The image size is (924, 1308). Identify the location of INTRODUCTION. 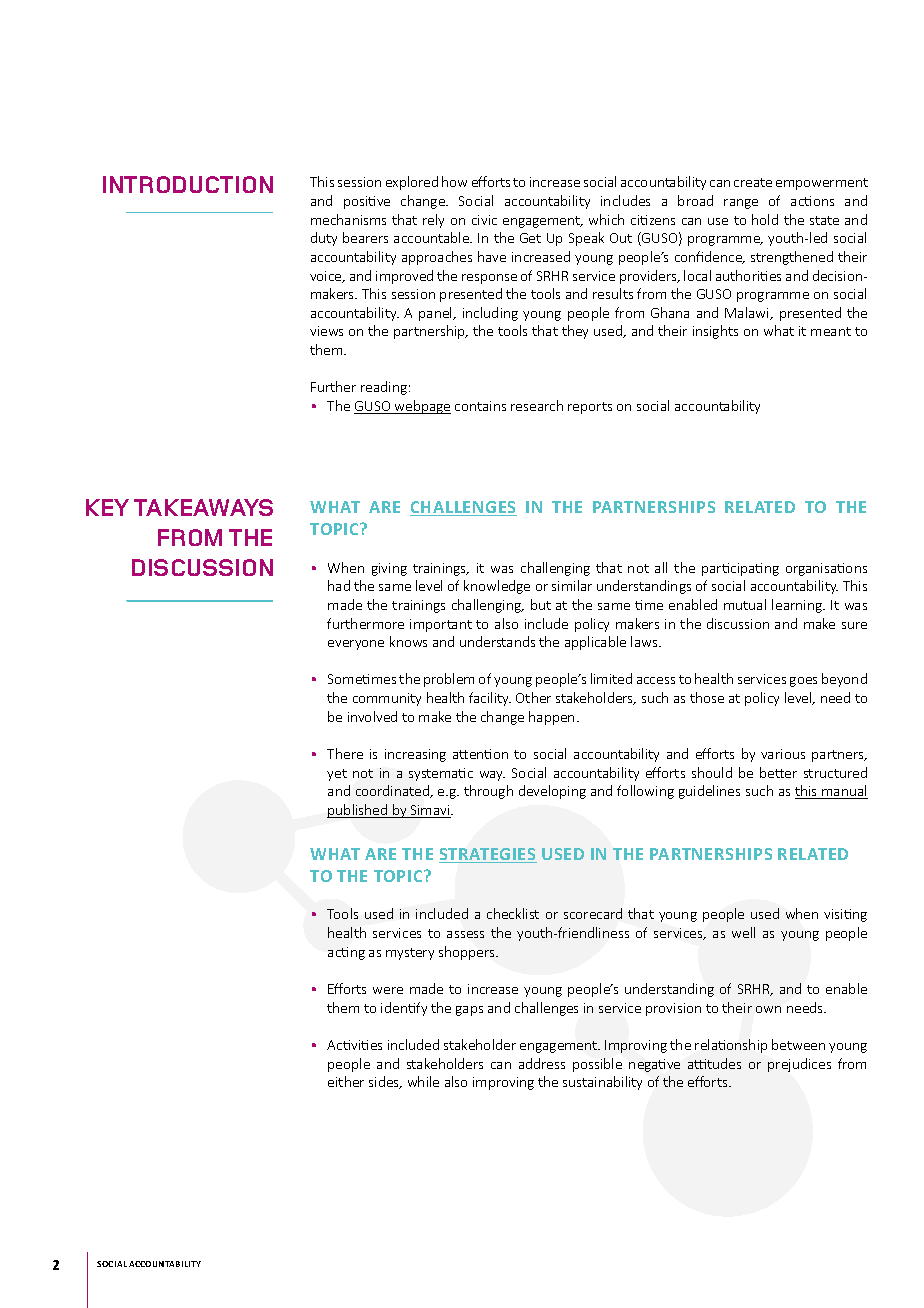
(188, 184).
